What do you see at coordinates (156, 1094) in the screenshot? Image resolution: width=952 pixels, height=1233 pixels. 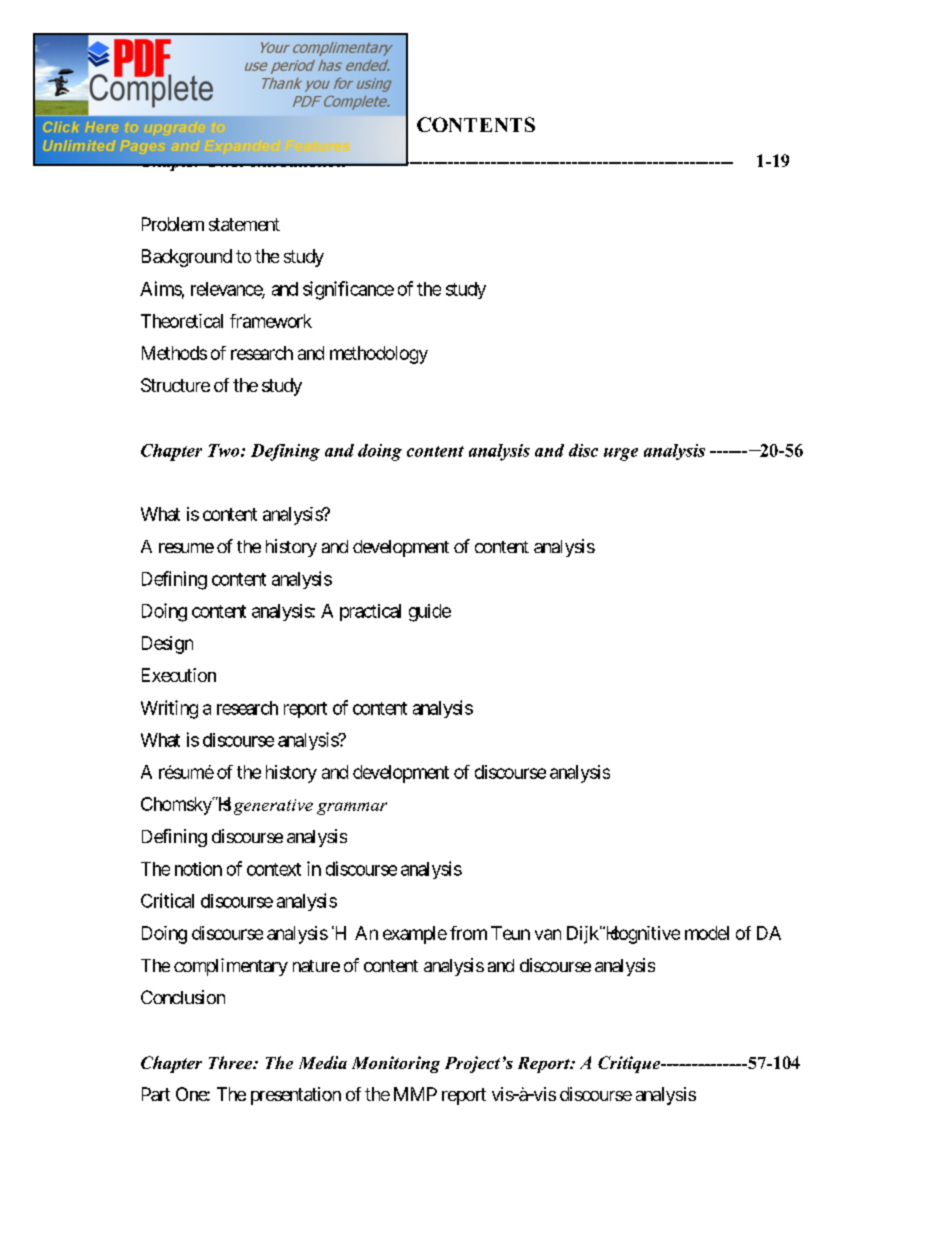 I see `Part` at bounding box center [156, 1094].
